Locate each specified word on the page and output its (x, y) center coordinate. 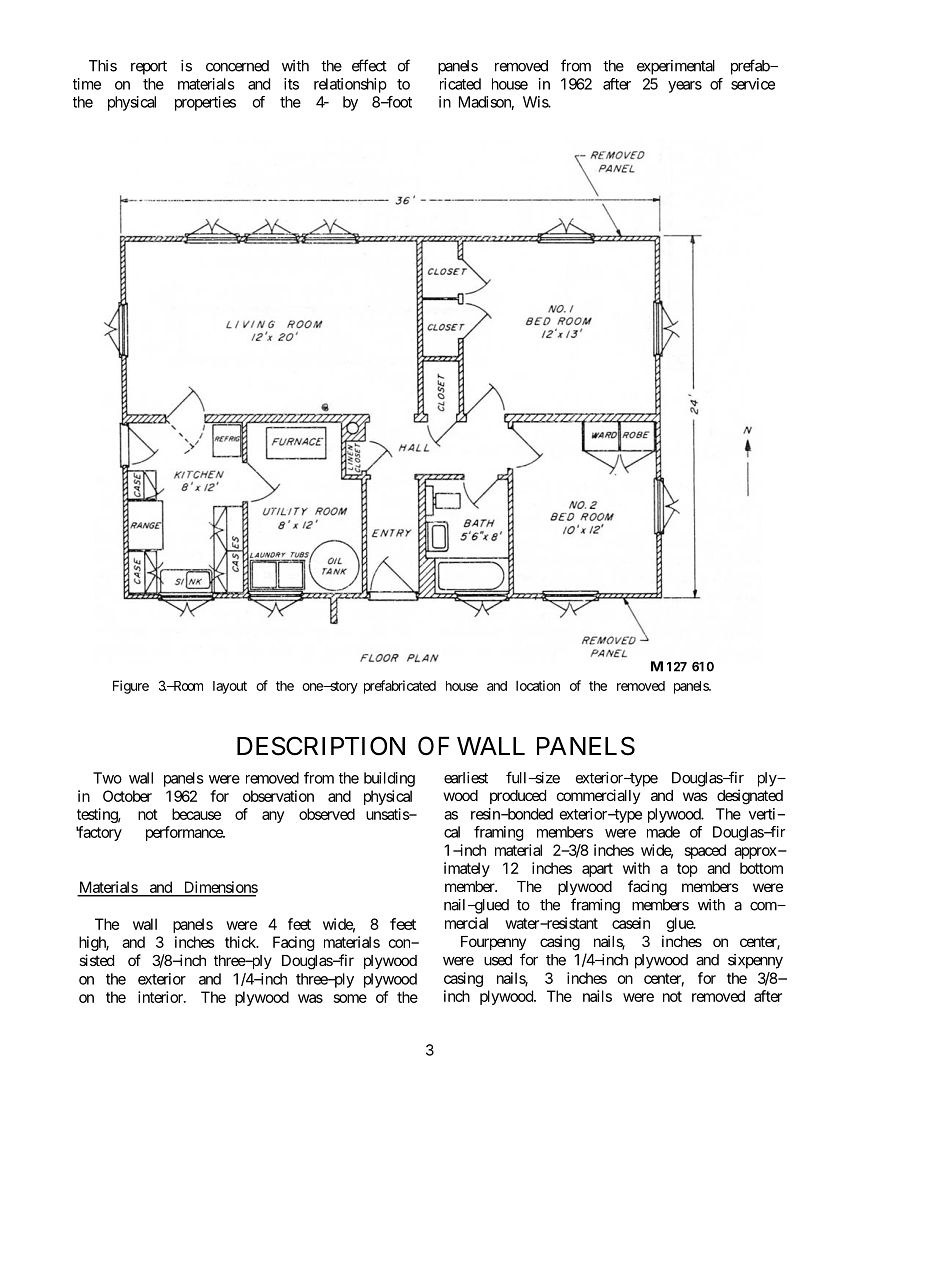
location (538, 685)
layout (230, 687)
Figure (131, 687)
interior (161, 997)
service (753, 84)
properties (205, 103)
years (685, 87)
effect (369, 65)
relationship (350, 85)
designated (750, 797)
